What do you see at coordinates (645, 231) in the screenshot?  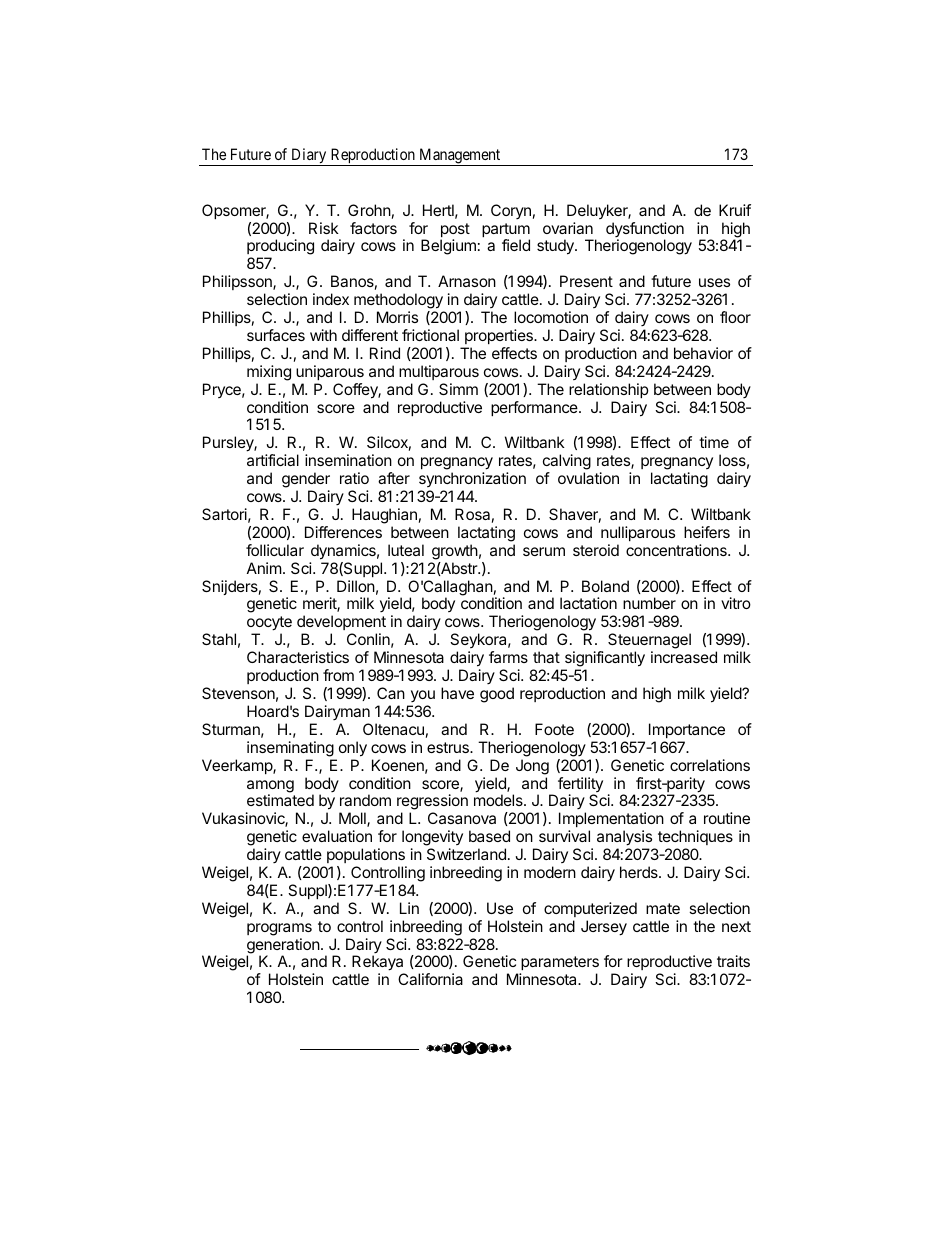 I see `dysfunction` at bounding box center [645, 231].
